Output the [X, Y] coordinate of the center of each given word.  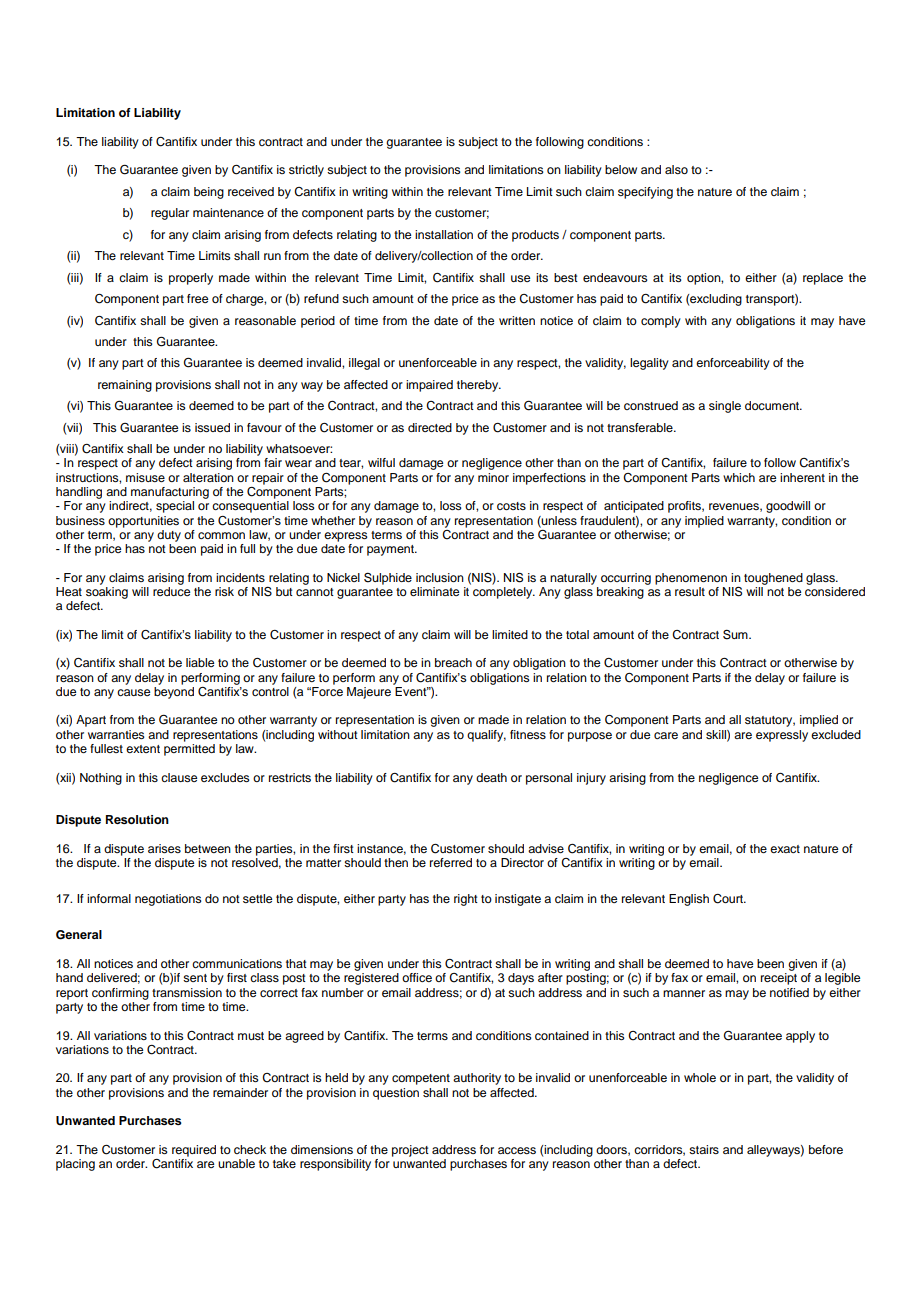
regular [170, 214]
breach [453, 662]
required [194, 1151]
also [676, 169]
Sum [736, 634]
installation [444, 234]
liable [200, 662]
